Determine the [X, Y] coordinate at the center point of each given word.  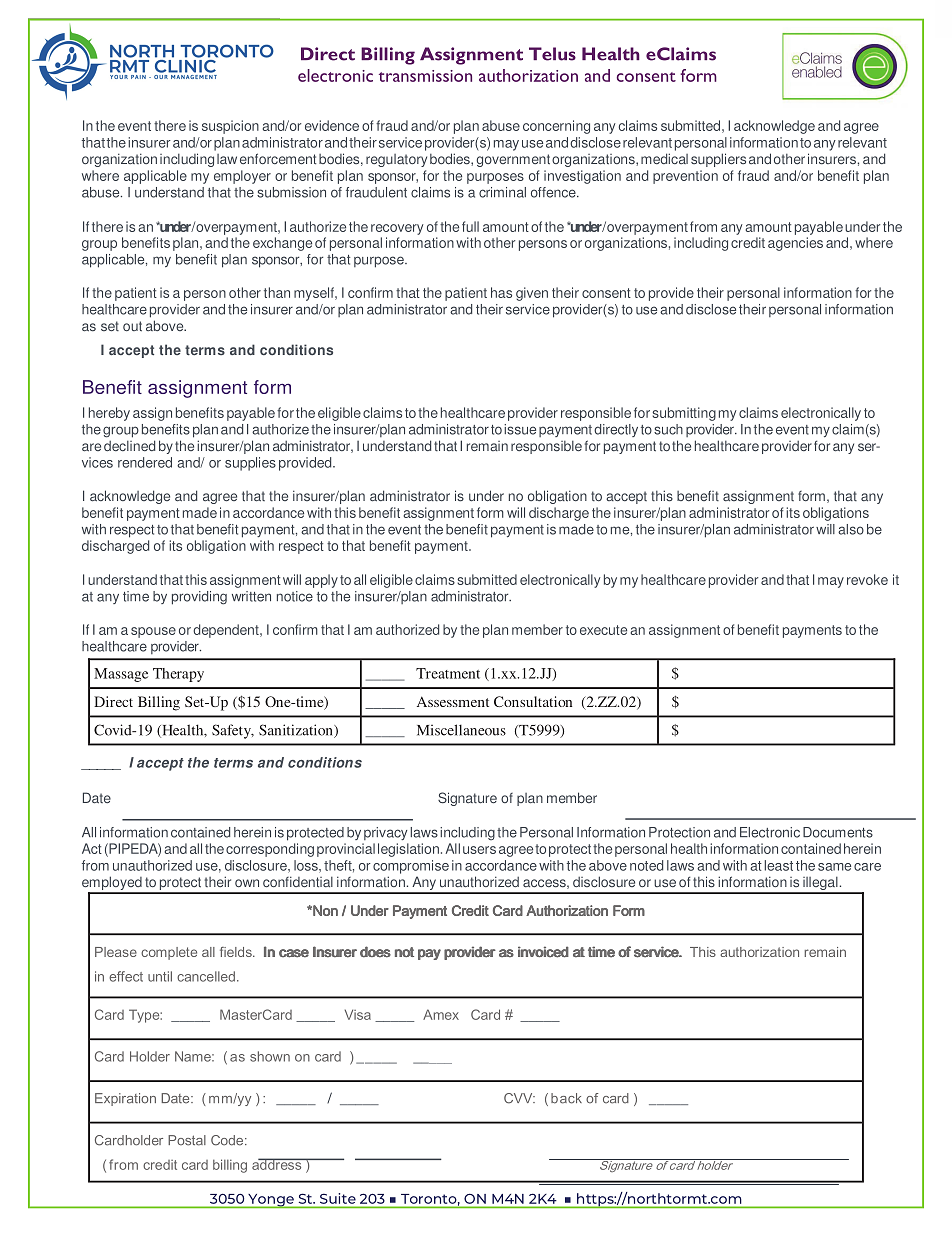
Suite [338, 1198]
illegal [820, 885]
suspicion [230, 127]
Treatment [448, 673]
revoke [867, 579]
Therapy [178, 675]
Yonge [271, 1201]
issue [520, 429]
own [247, 883]
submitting [684, 414]
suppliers [718, 160]
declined [129, 445]
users [479, 850]
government [513, 160]
